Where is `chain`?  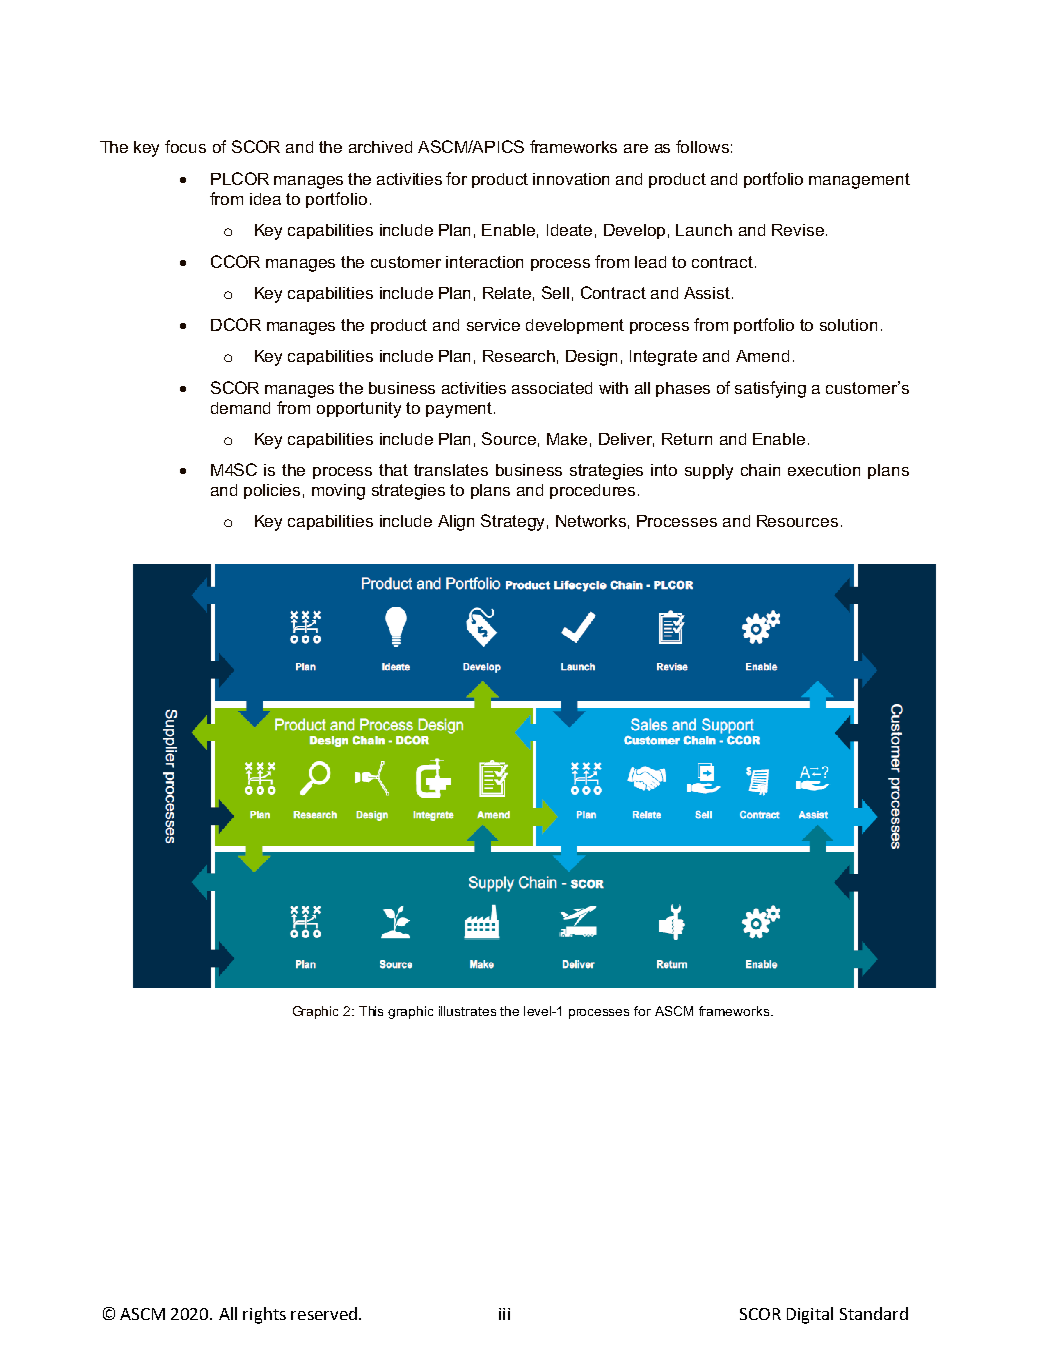 chain is located at coordinates (760, 470).
